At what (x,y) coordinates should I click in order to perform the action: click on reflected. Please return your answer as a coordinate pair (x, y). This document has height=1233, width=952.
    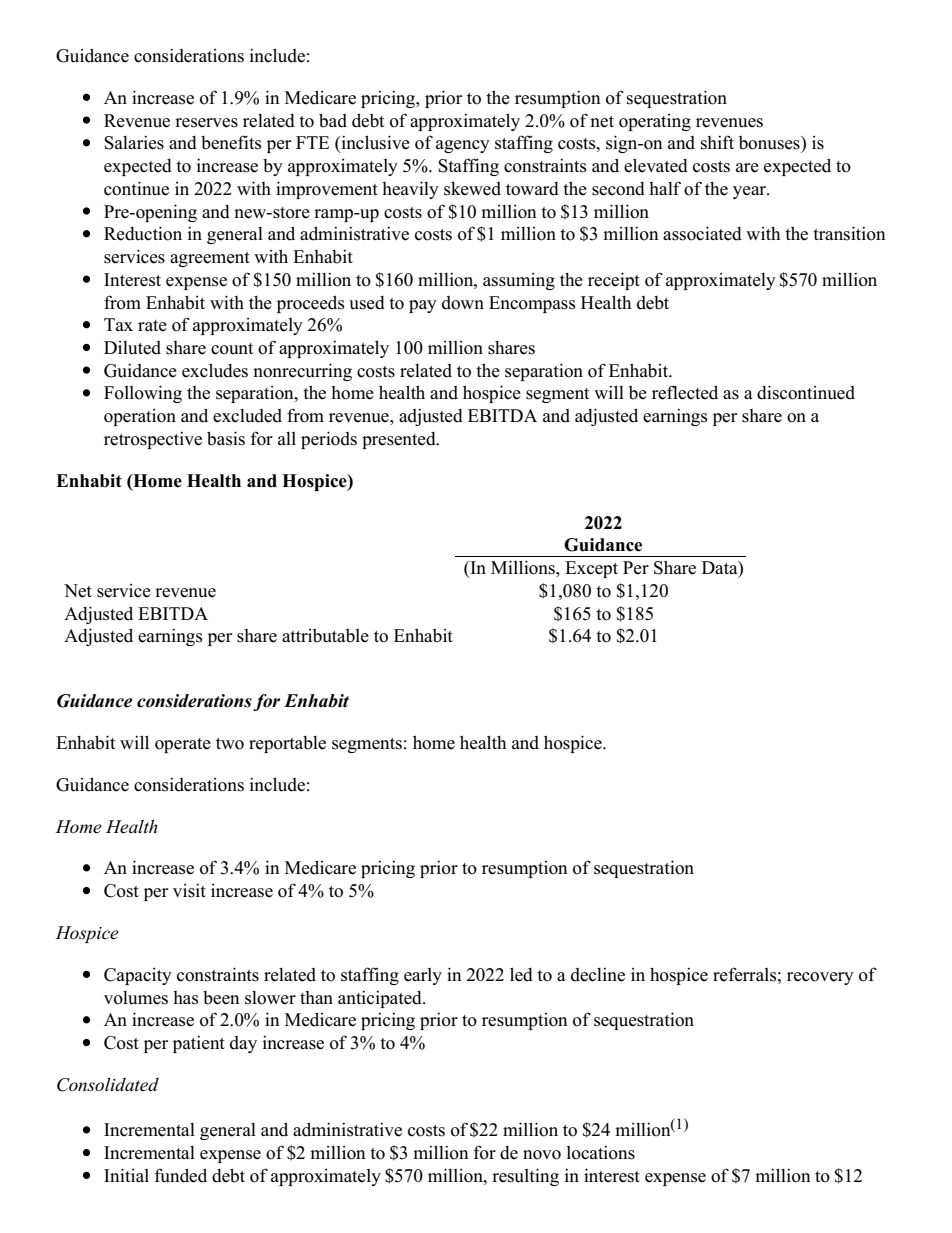
    Looking at the image, I should click on (685, 392).
